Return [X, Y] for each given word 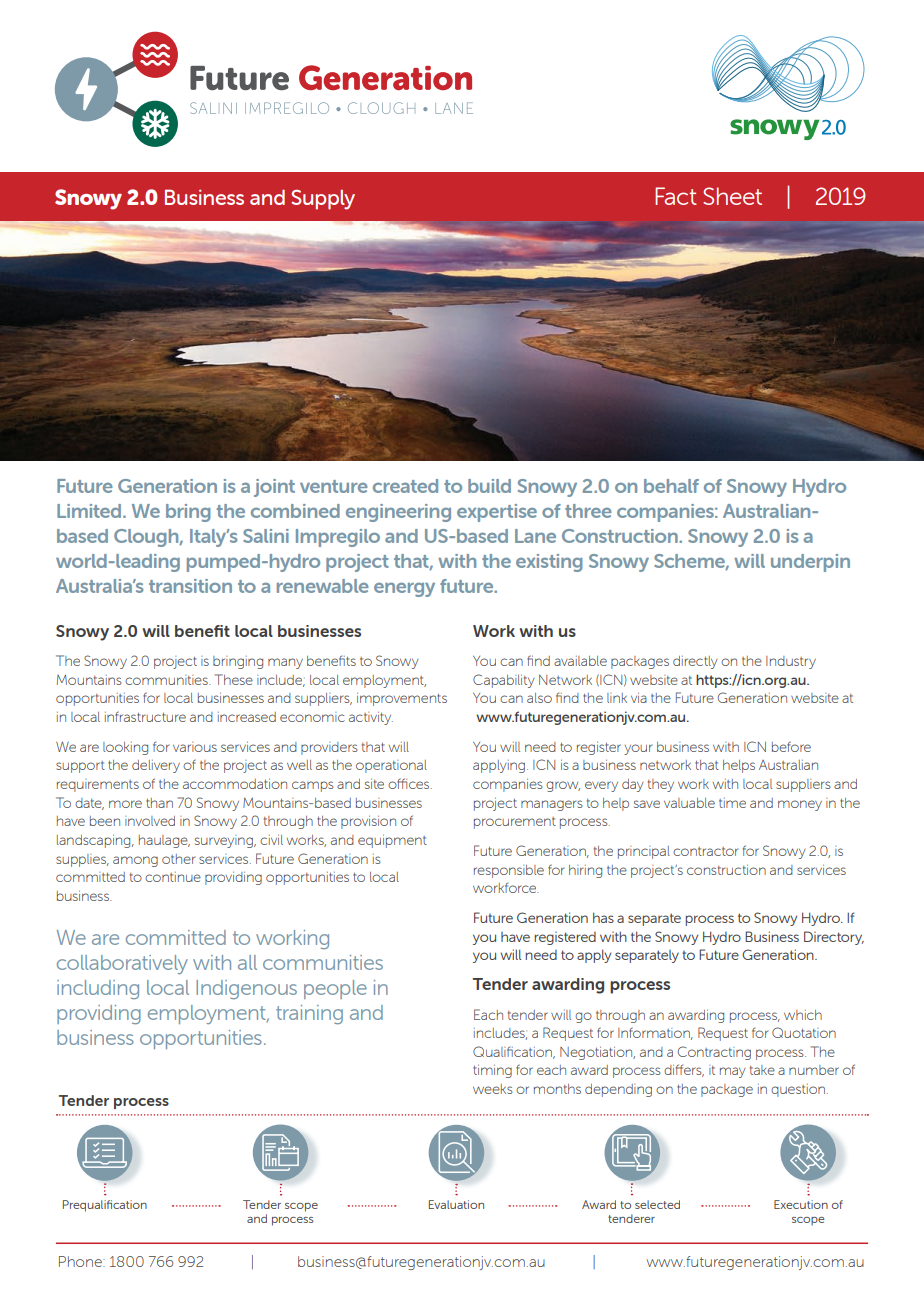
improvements [402, 699]
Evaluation [456, 1204]
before [791, 746]
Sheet [732, 196]
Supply [323, 200]
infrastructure [145, 716]
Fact [676, 196]
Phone [81, 1261]
